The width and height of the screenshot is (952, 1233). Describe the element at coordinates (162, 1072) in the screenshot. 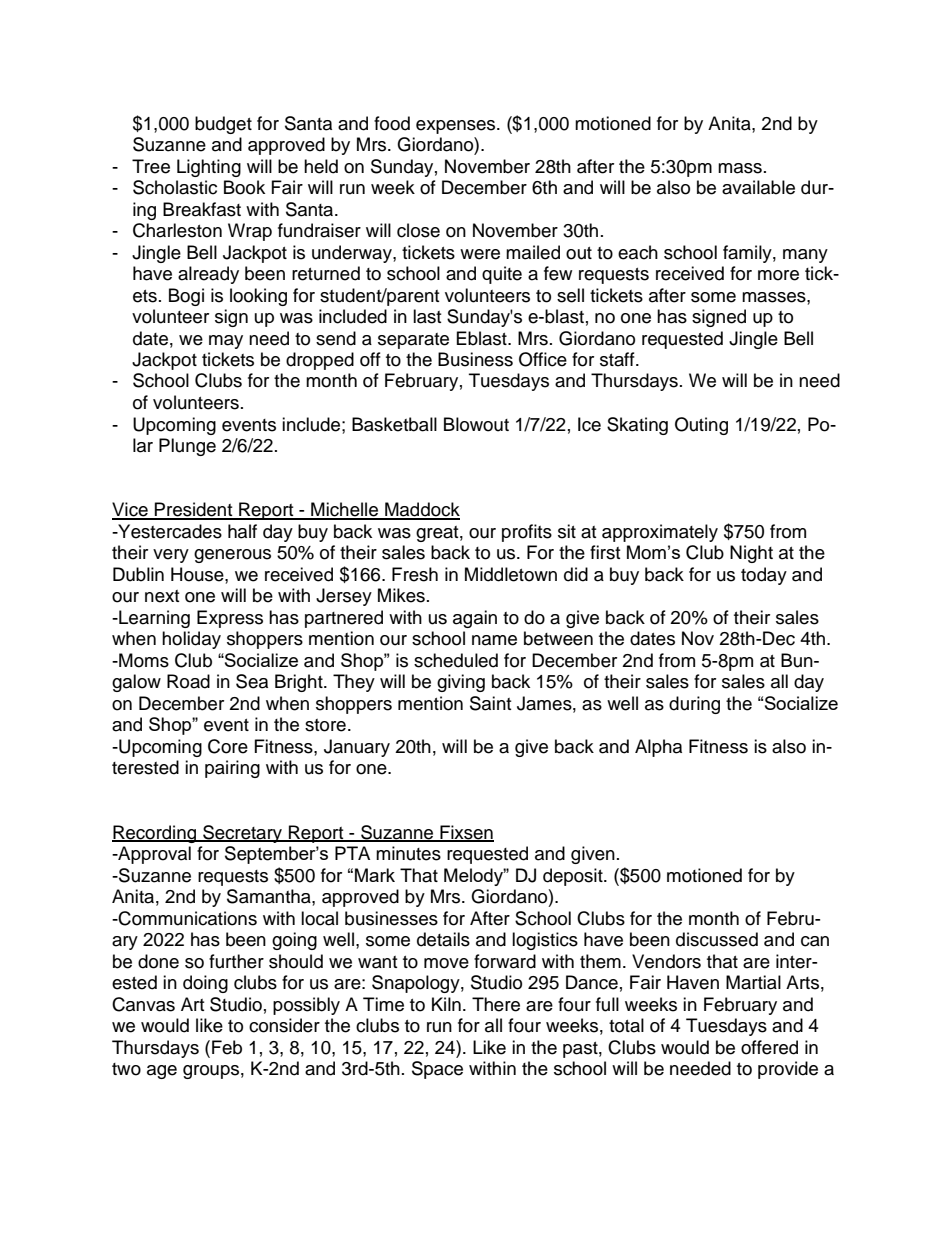

I see `age` at that location.
